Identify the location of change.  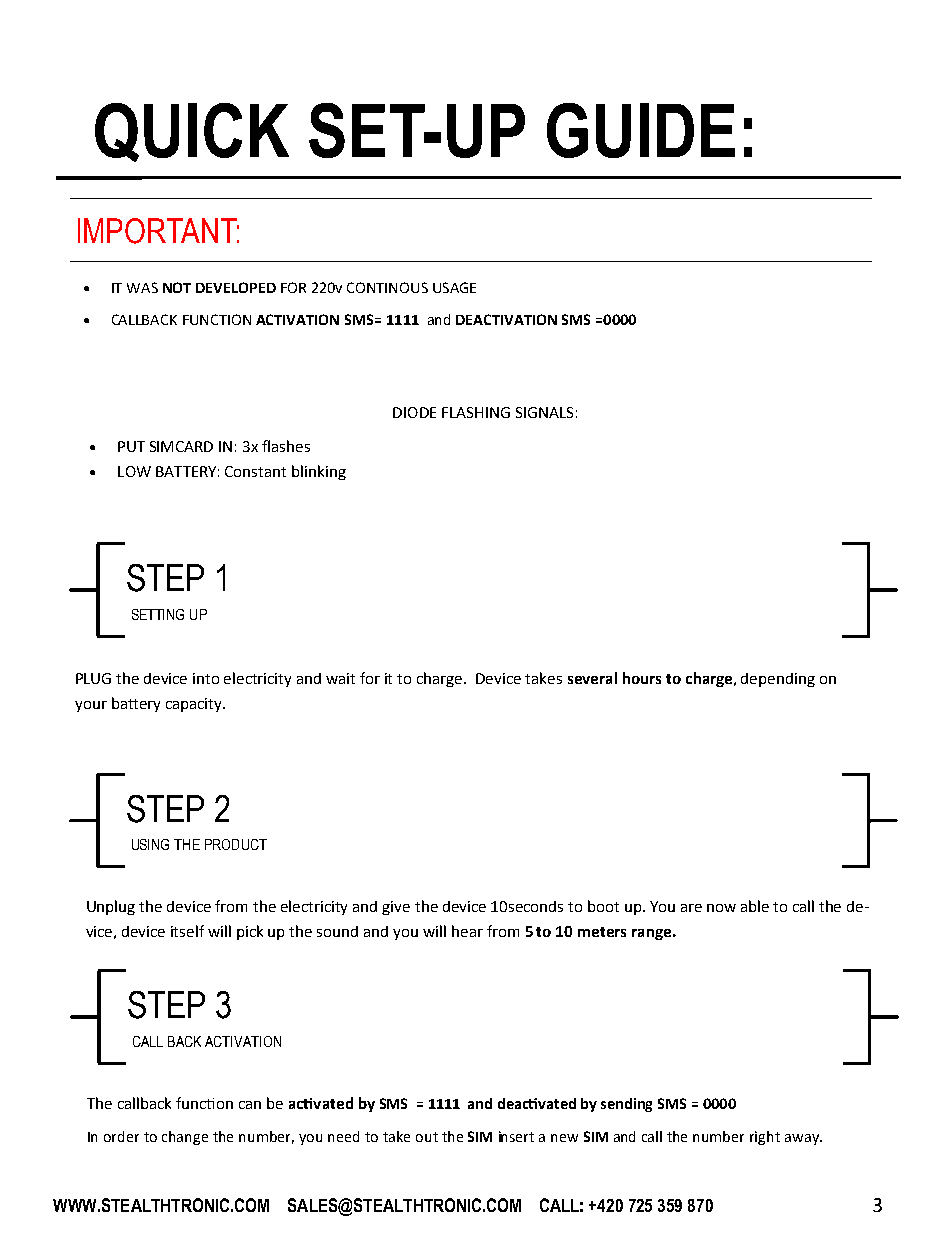
(185, 1138).
